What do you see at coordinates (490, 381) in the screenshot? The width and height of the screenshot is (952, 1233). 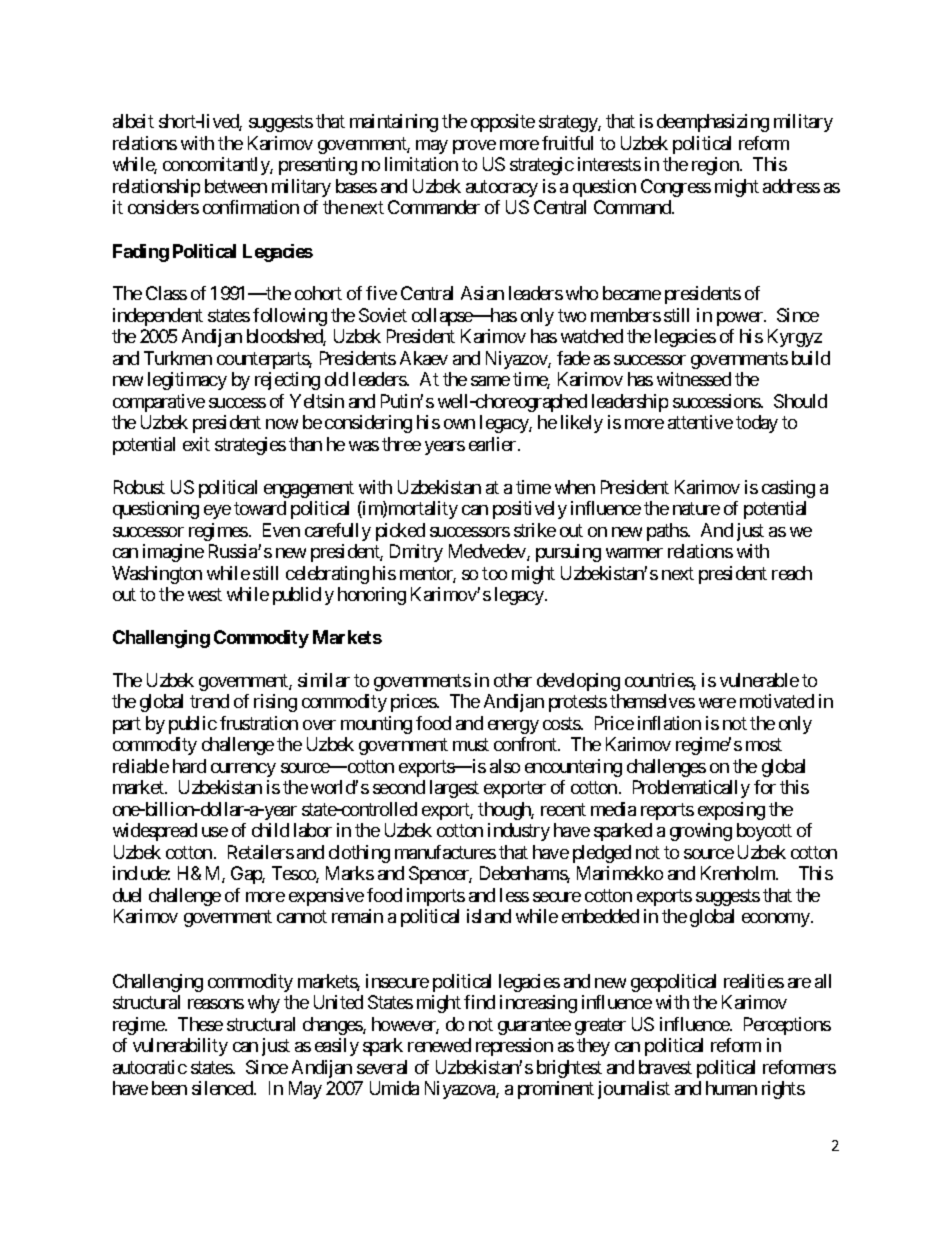 I see `same` at bounding box center [490, 381].
